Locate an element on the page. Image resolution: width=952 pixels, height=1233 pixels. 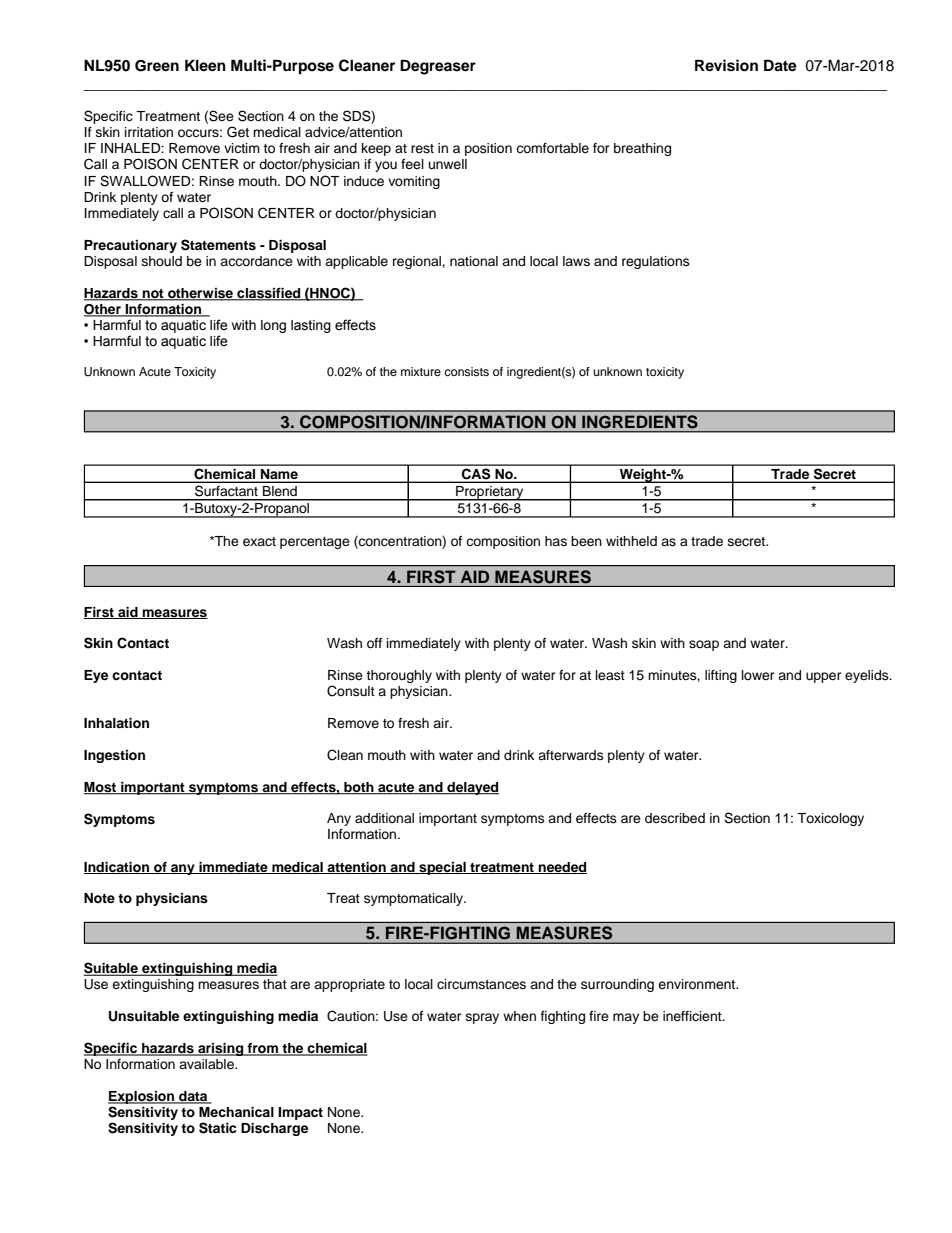
regulations is located at coordinates (656, 262).
